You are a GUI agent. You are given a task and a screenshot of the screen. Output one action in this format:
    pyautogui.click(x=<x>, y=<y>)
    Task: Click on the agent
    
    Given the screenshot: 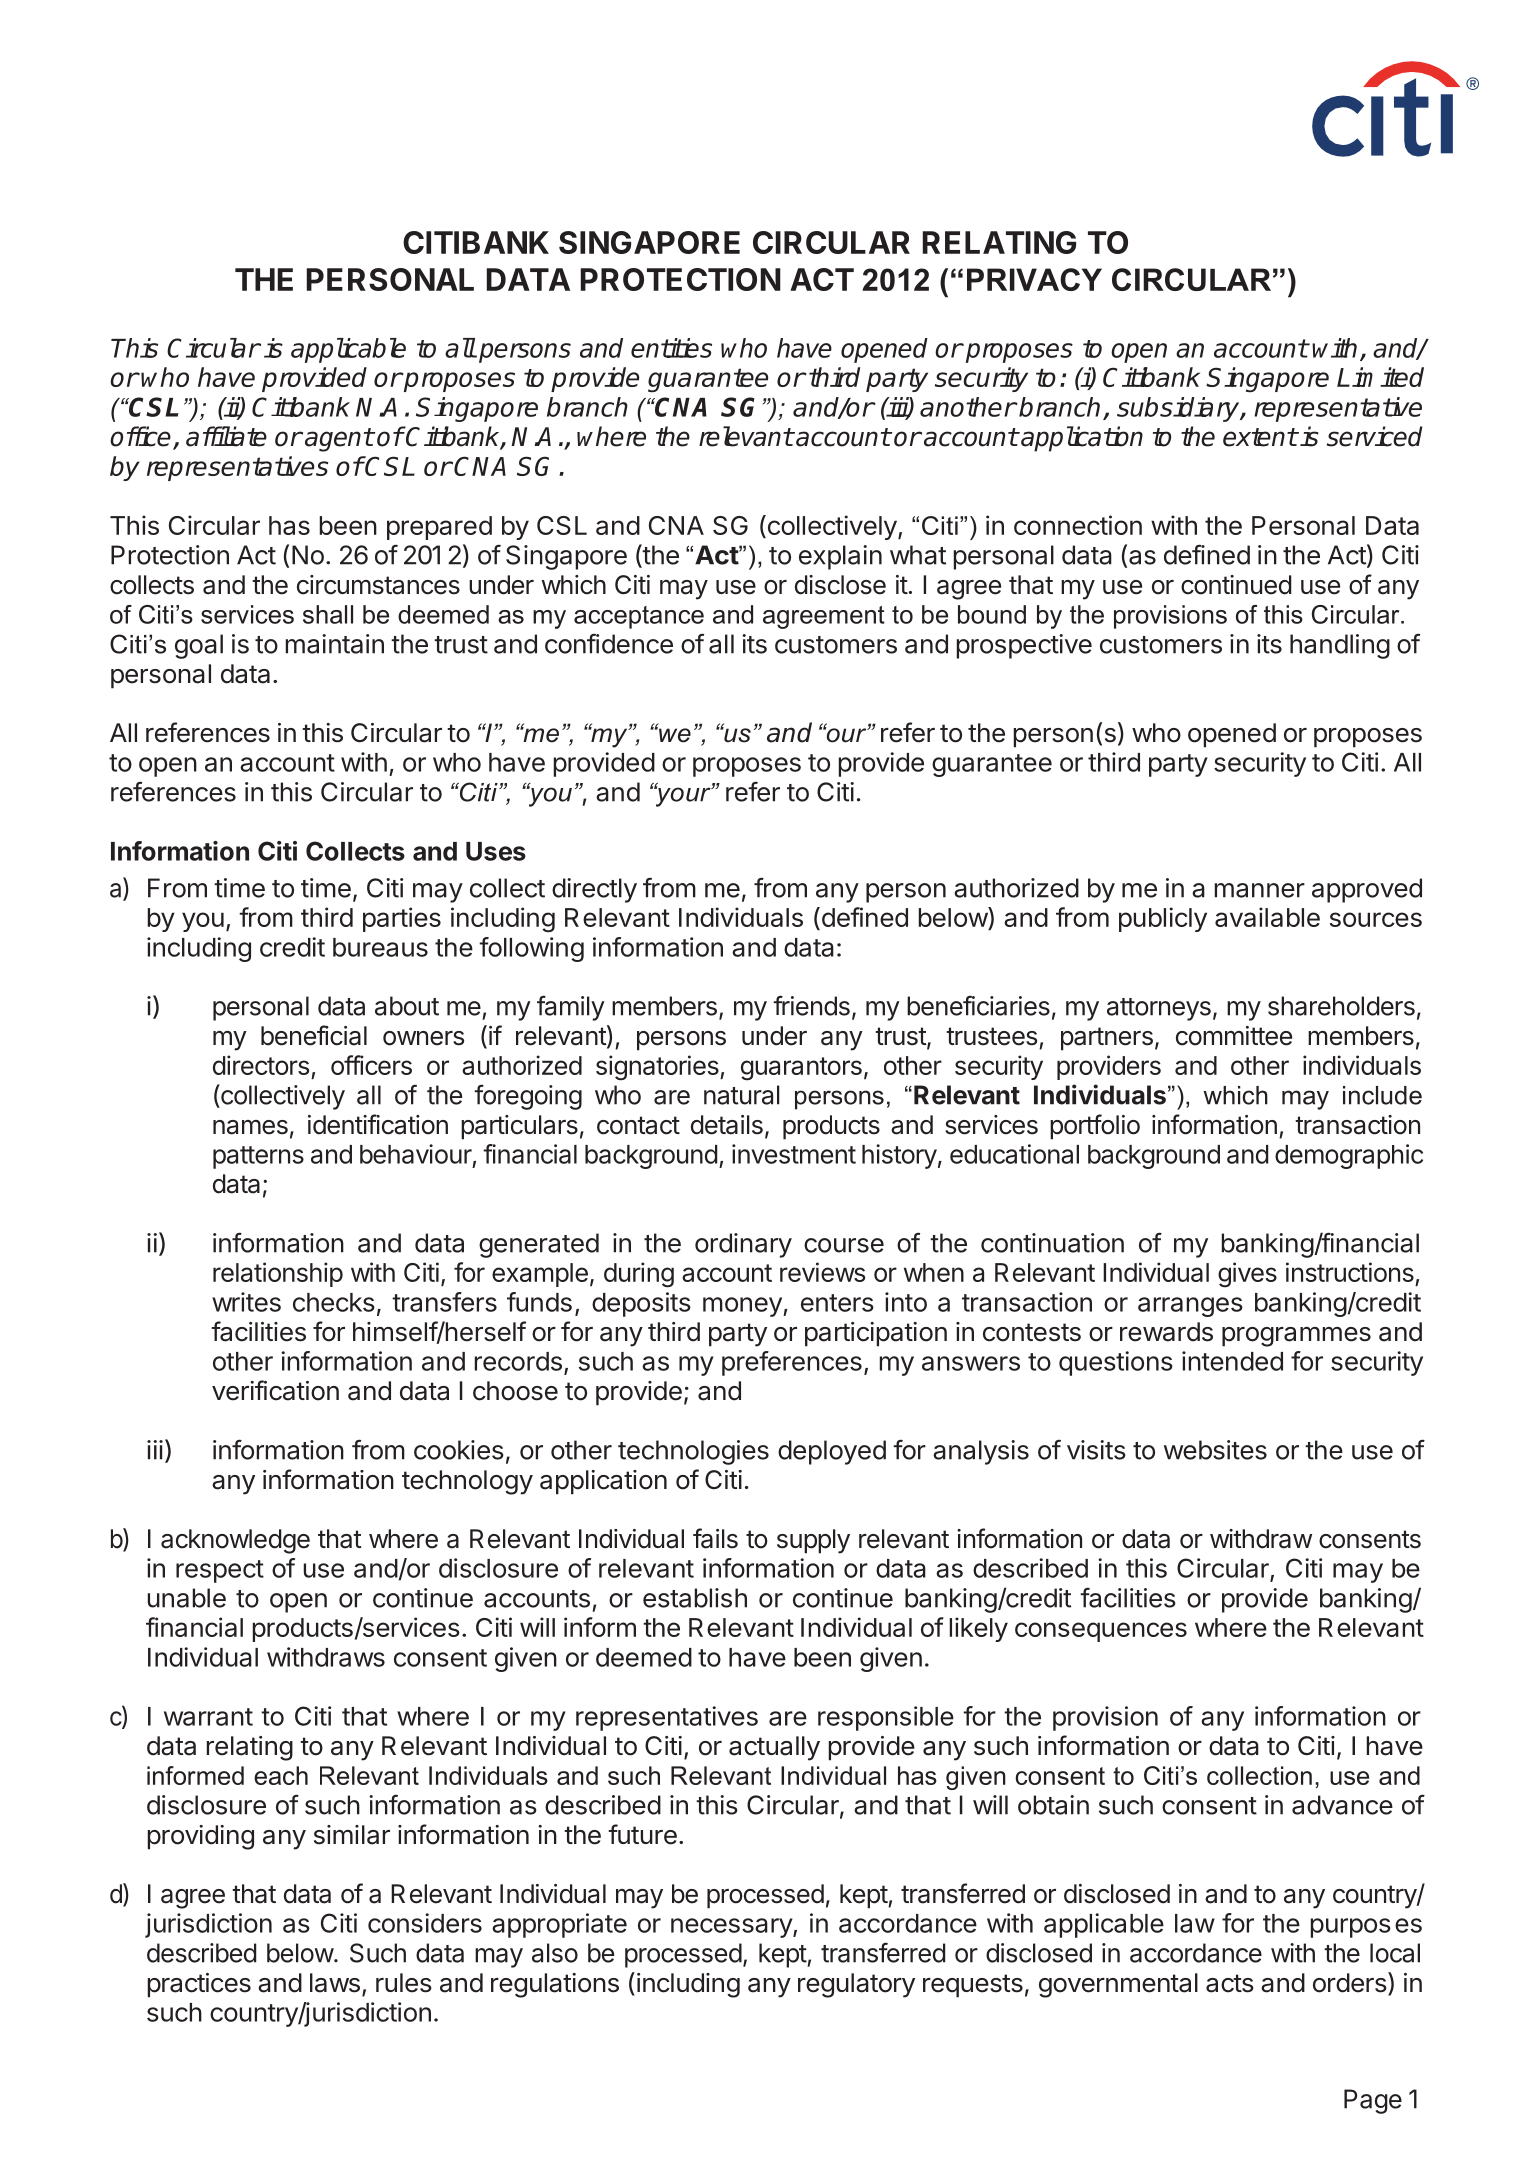 What is the action you would take?
    pyautogui.click(x=339, y=440)
